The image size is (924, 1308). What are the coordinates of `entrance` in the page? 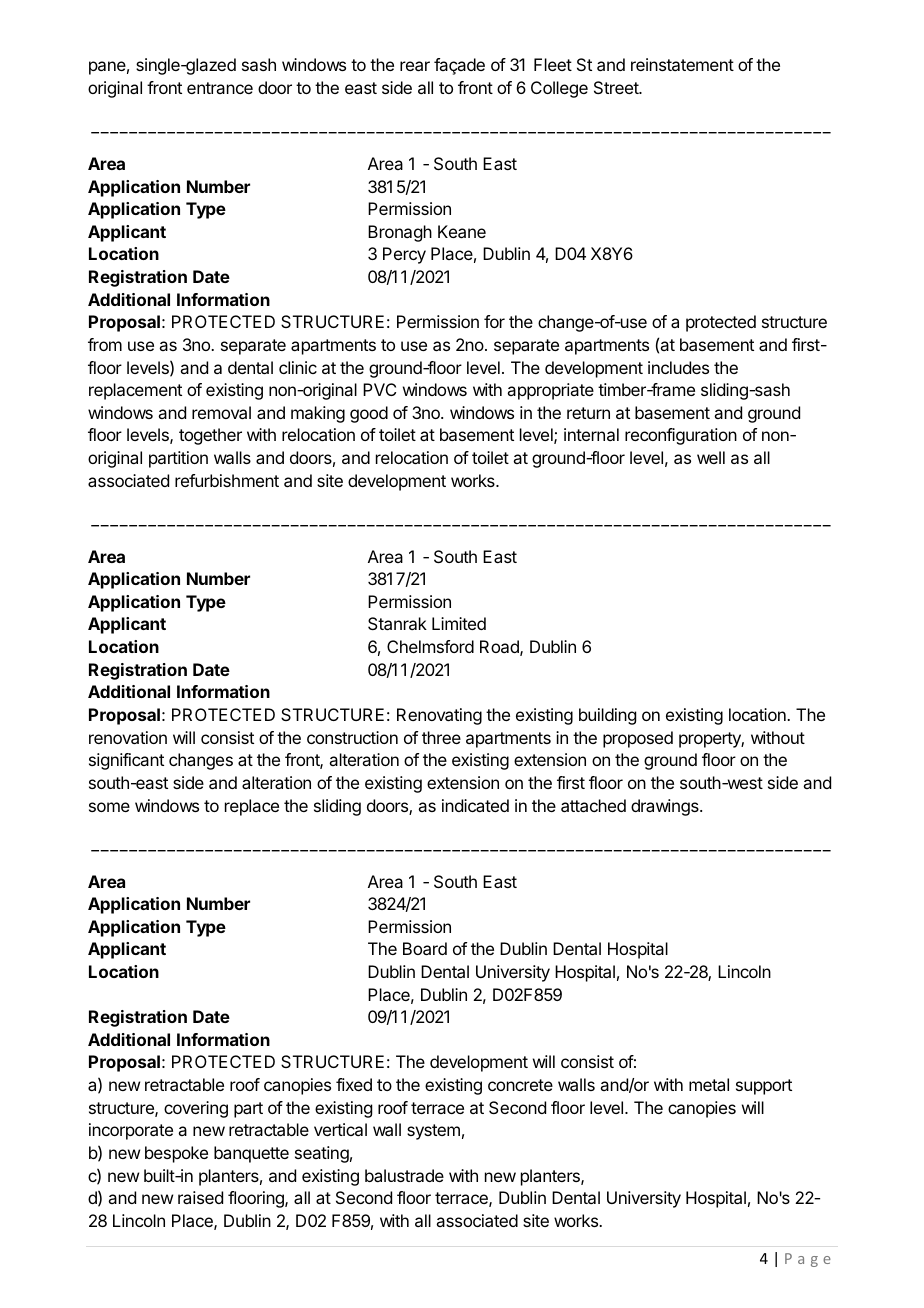 It's located at (220, 88).
